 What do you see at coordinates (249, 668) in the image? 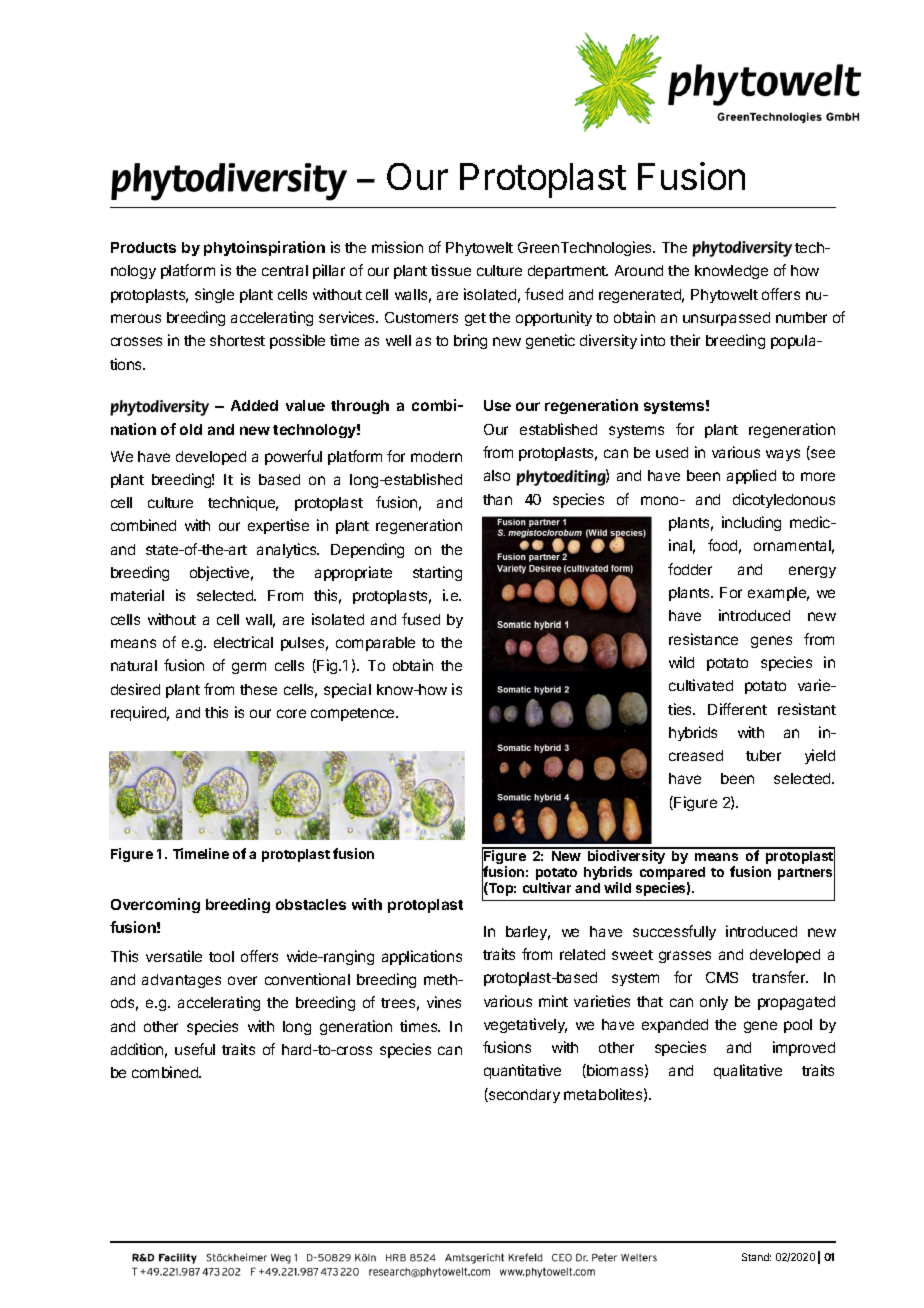
I see `germ` at bounding box center [249, 668].
